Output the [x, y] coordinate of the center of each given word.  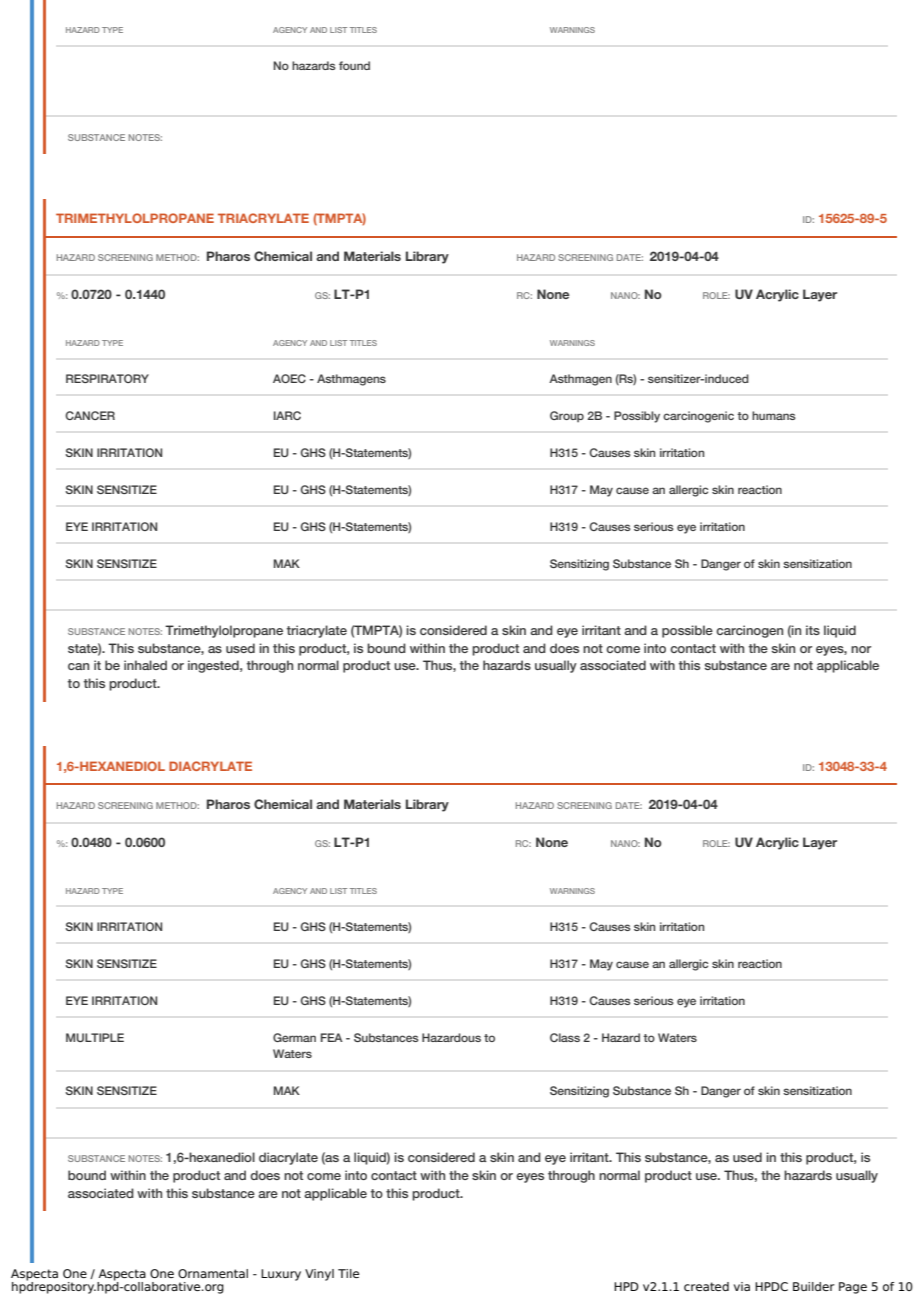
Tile [348, 1273]
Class [565, 1037]
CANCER [90, 415]
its [813, 630]
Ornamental [213, 1273]
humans [774, 415]
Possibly [637, 417]
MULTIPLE [95, 1037]
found [354, 65]
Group [567, 416]
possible [687, 631]
